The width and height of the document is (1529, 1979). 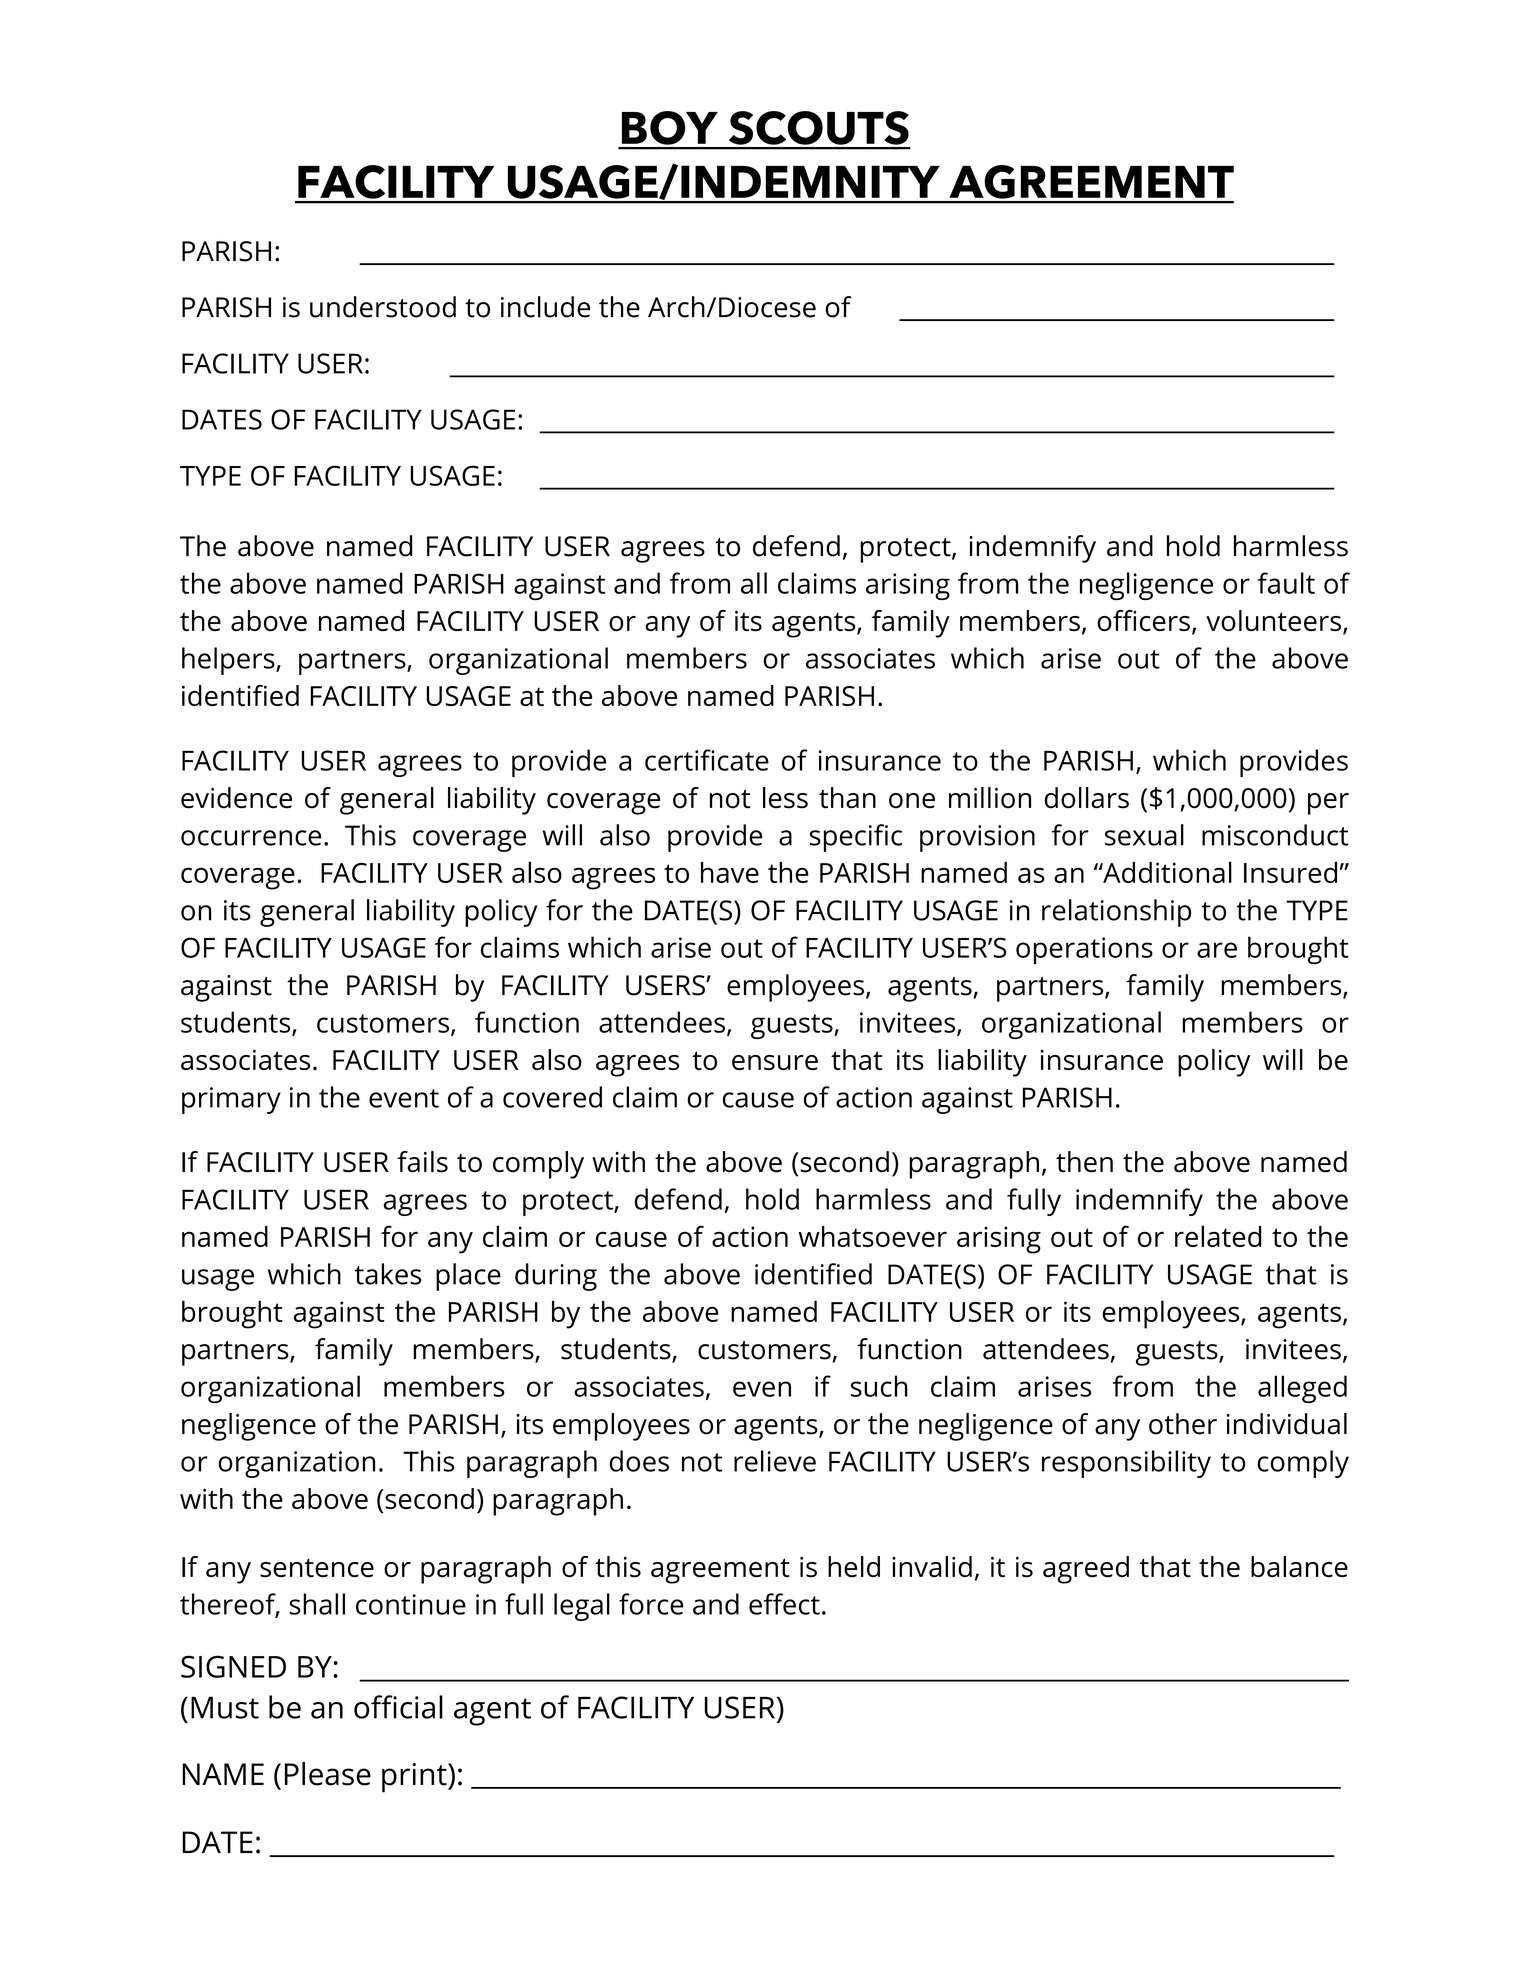 I want to click on primary, so click(x=231, y=1100).
